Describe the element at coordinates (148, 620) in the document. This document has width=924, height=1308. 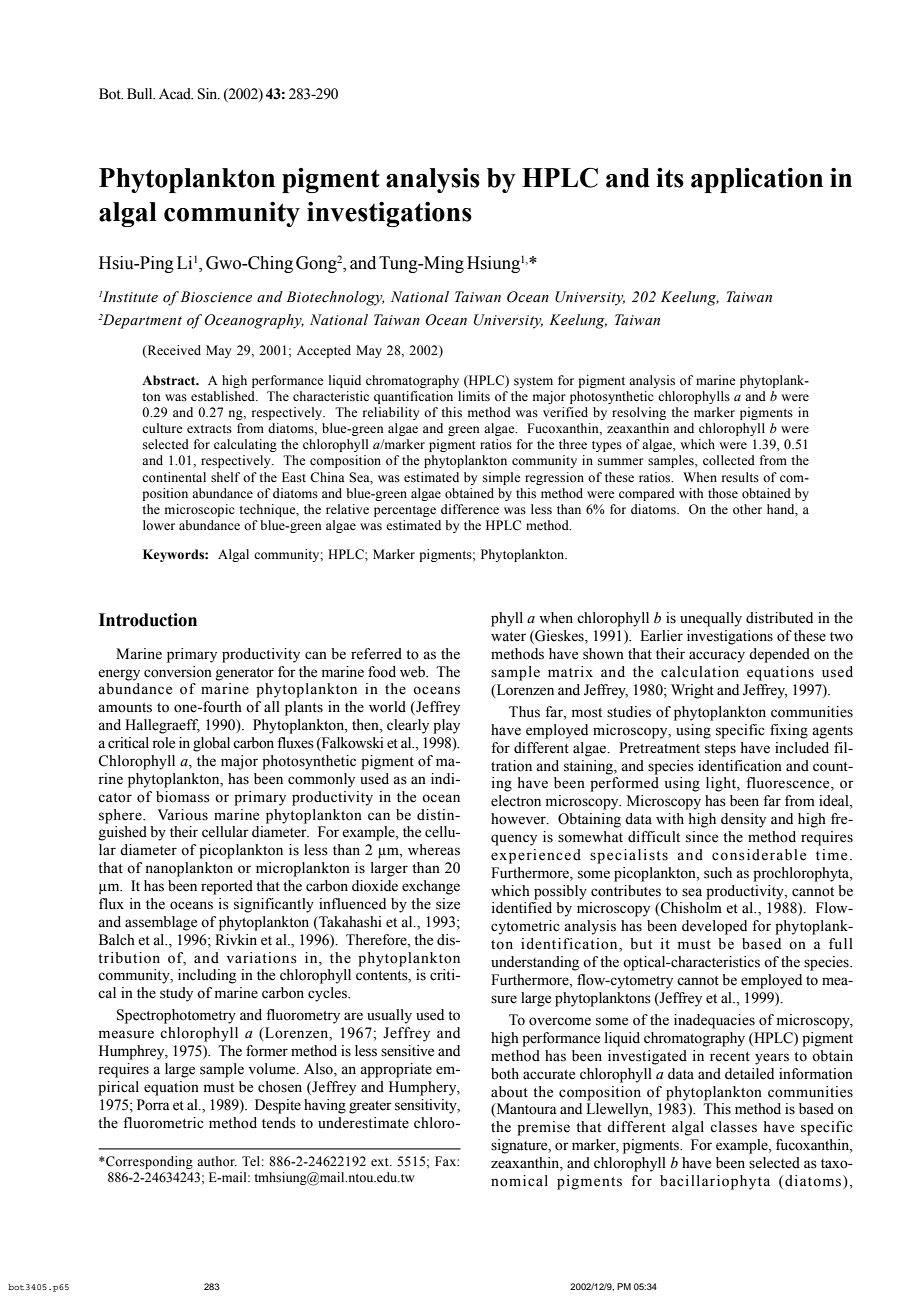
I see `Introduction` at that location.
